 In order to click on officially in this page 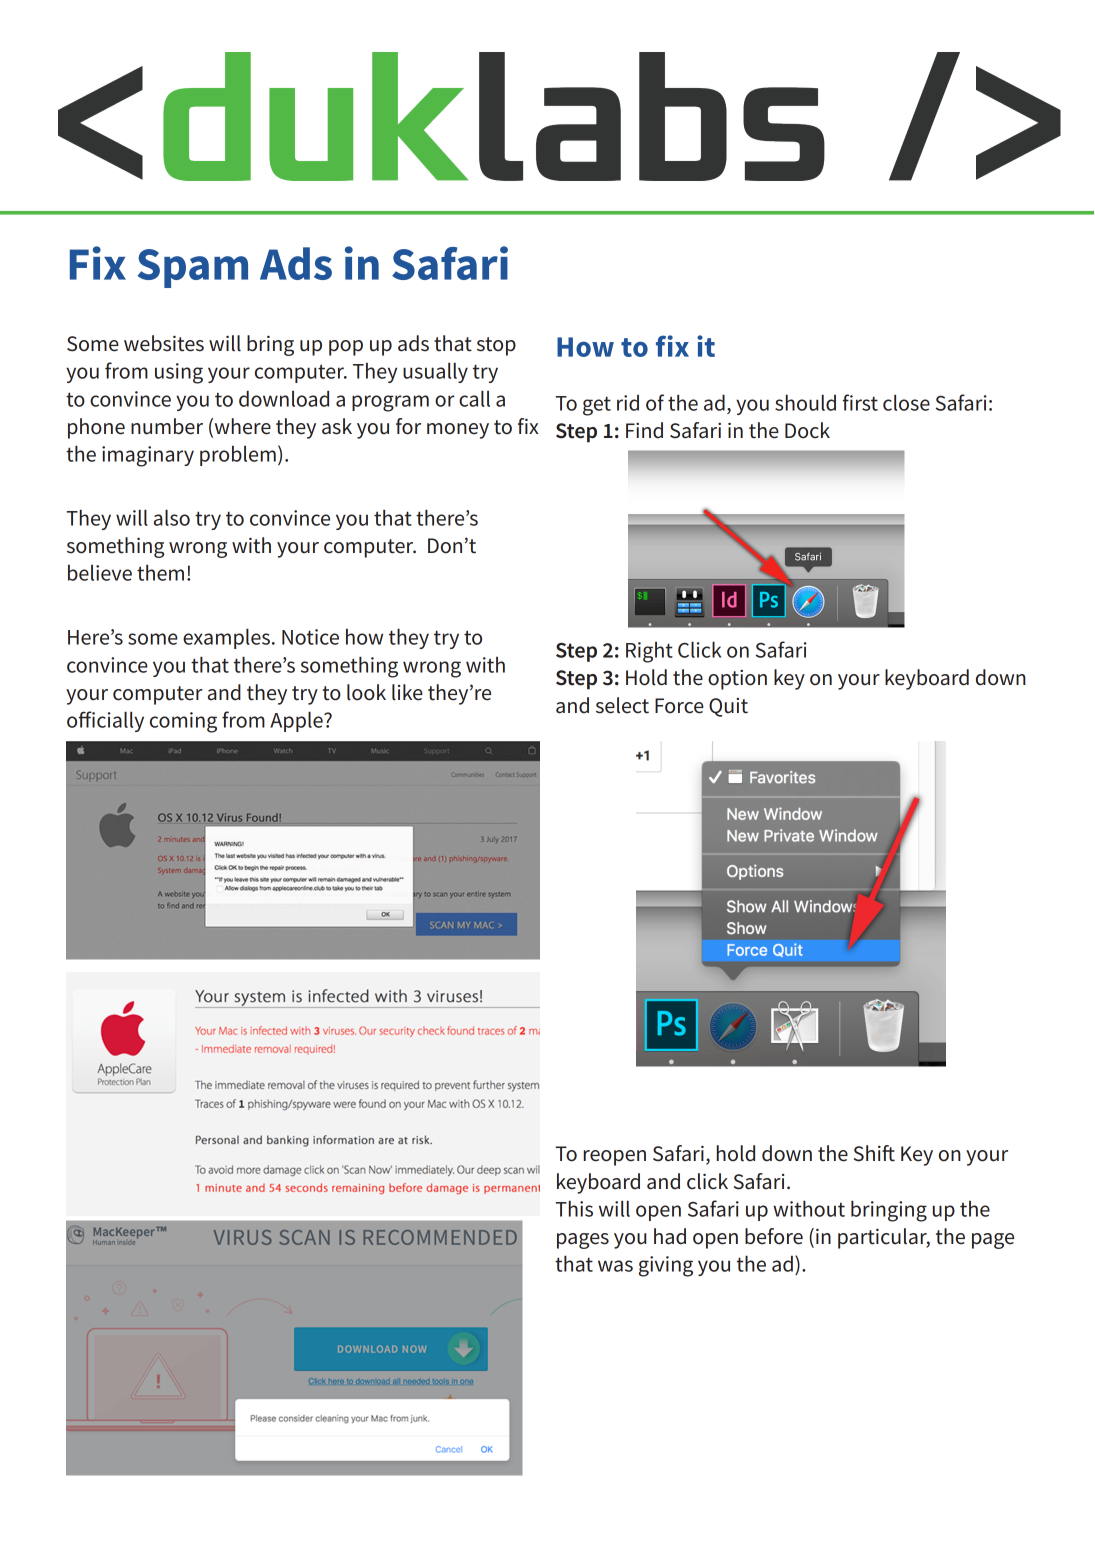, I will do `click(105, 721)`.
